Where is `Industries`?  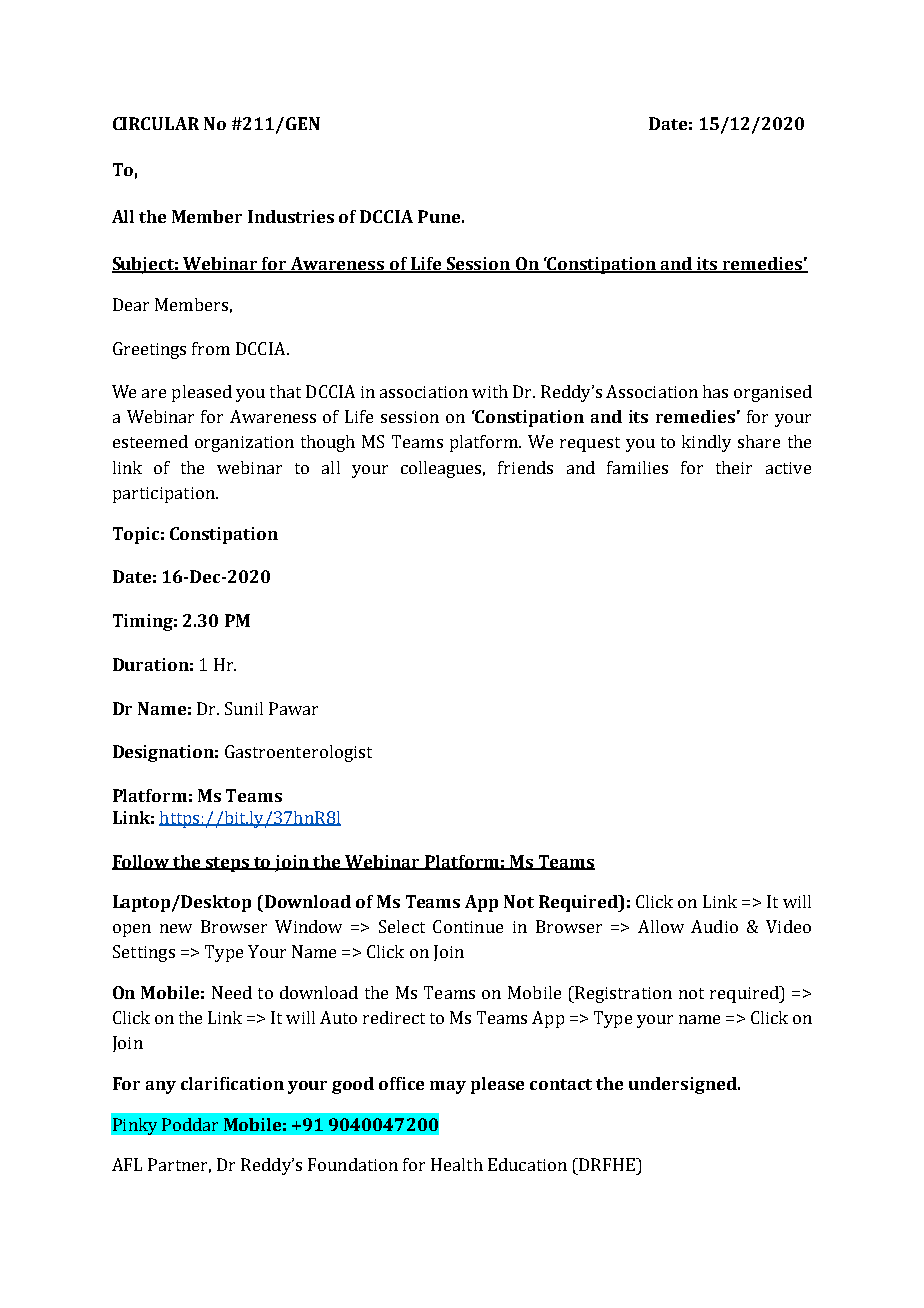 Industries is located at coordinates (291, 216).
